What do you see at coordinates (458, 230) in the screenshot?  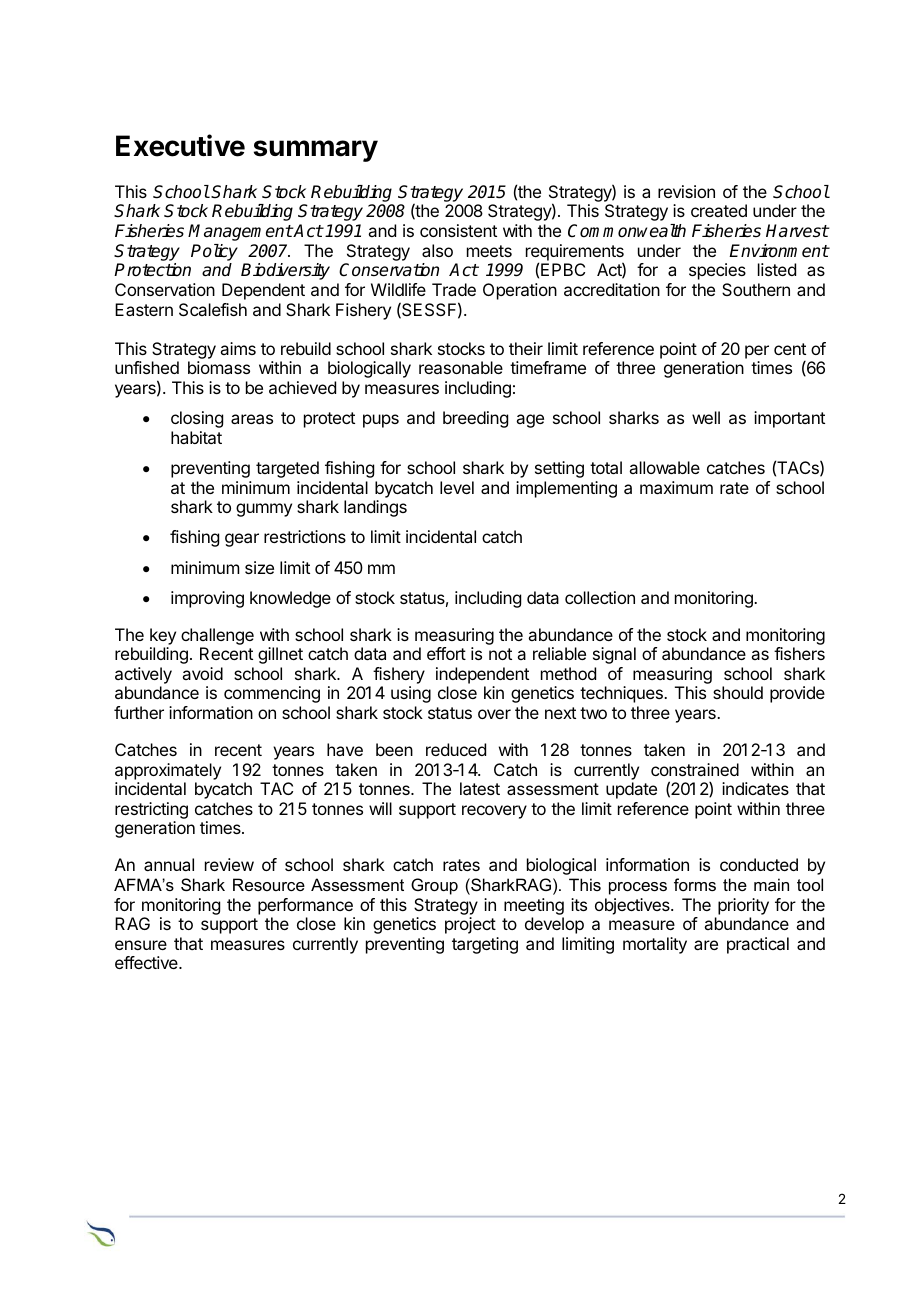 I see `consistent` at bounding box center [458, 230].
